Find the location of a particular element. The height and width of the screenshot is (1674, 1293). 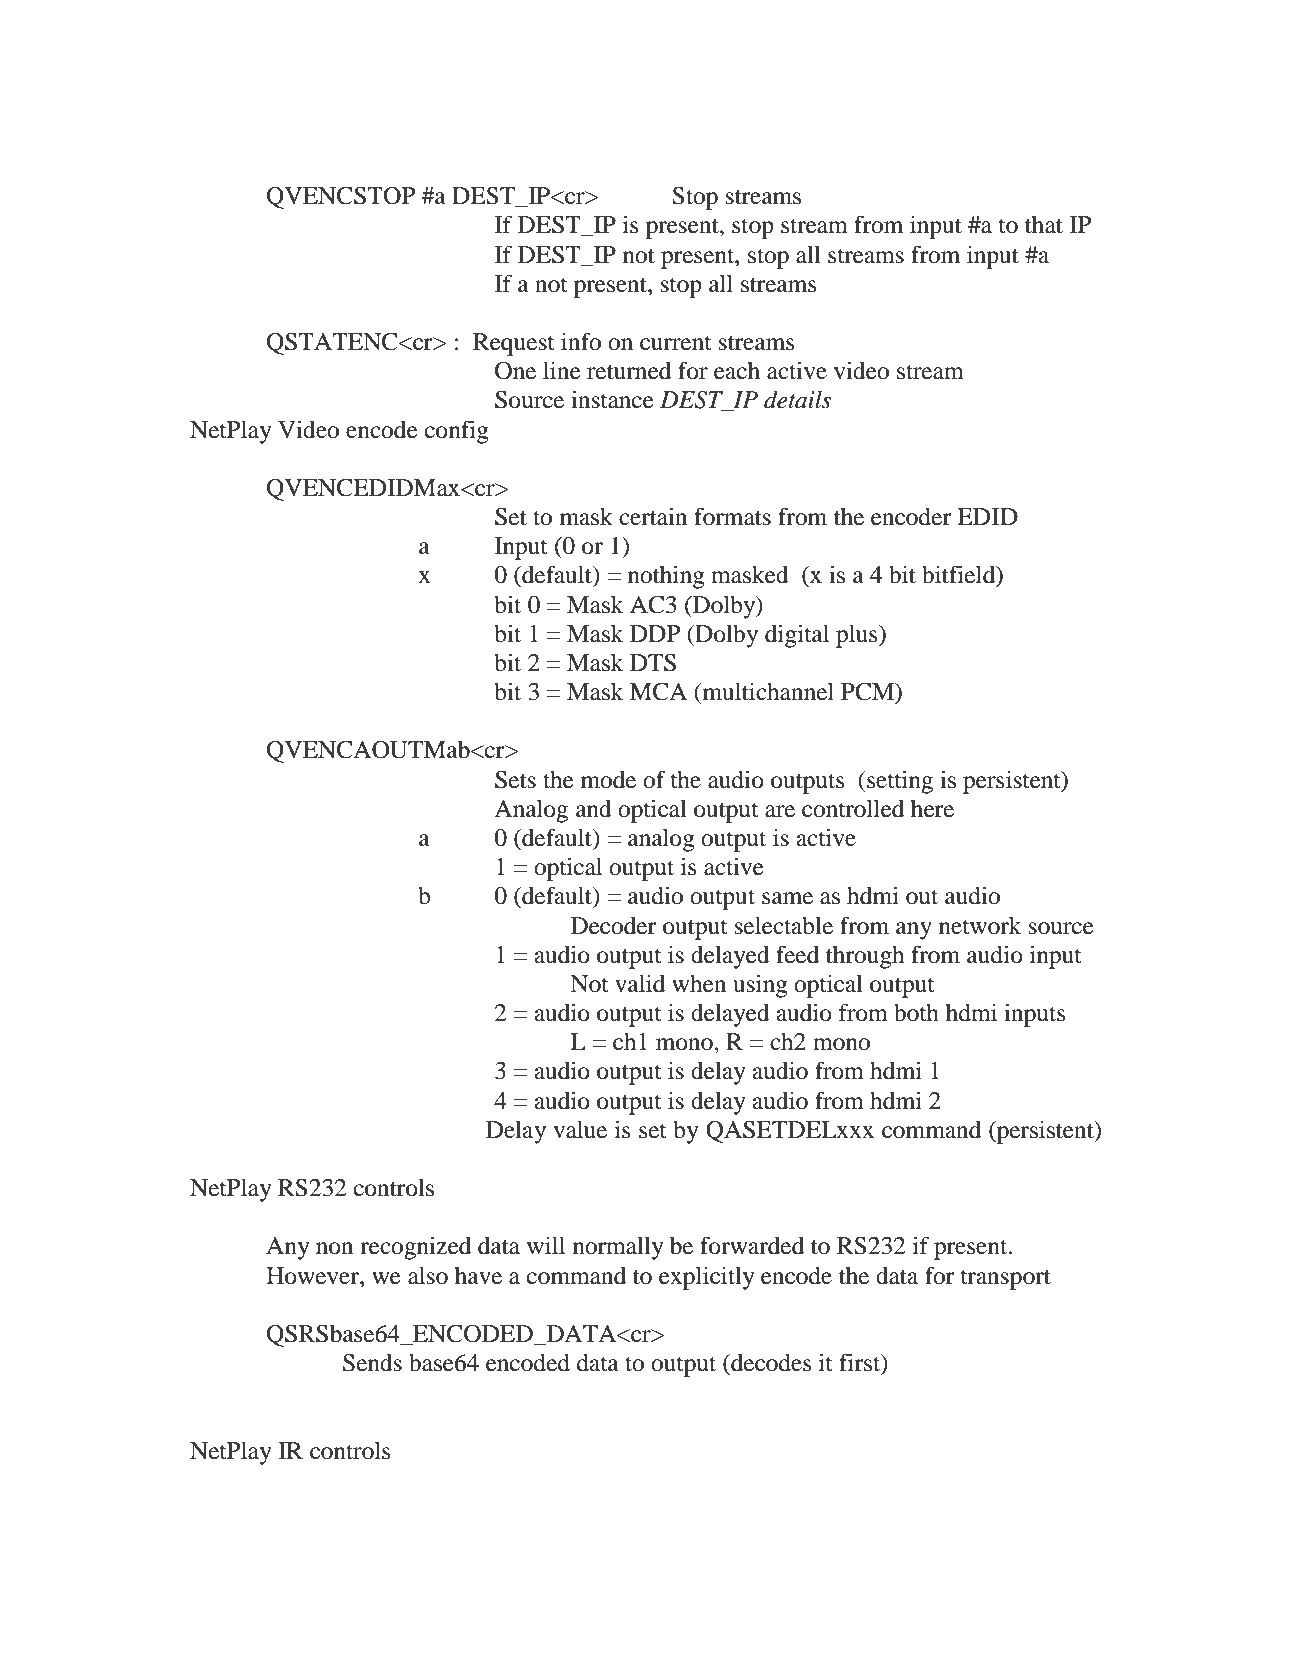

when is located at coordinates (699, 984).
